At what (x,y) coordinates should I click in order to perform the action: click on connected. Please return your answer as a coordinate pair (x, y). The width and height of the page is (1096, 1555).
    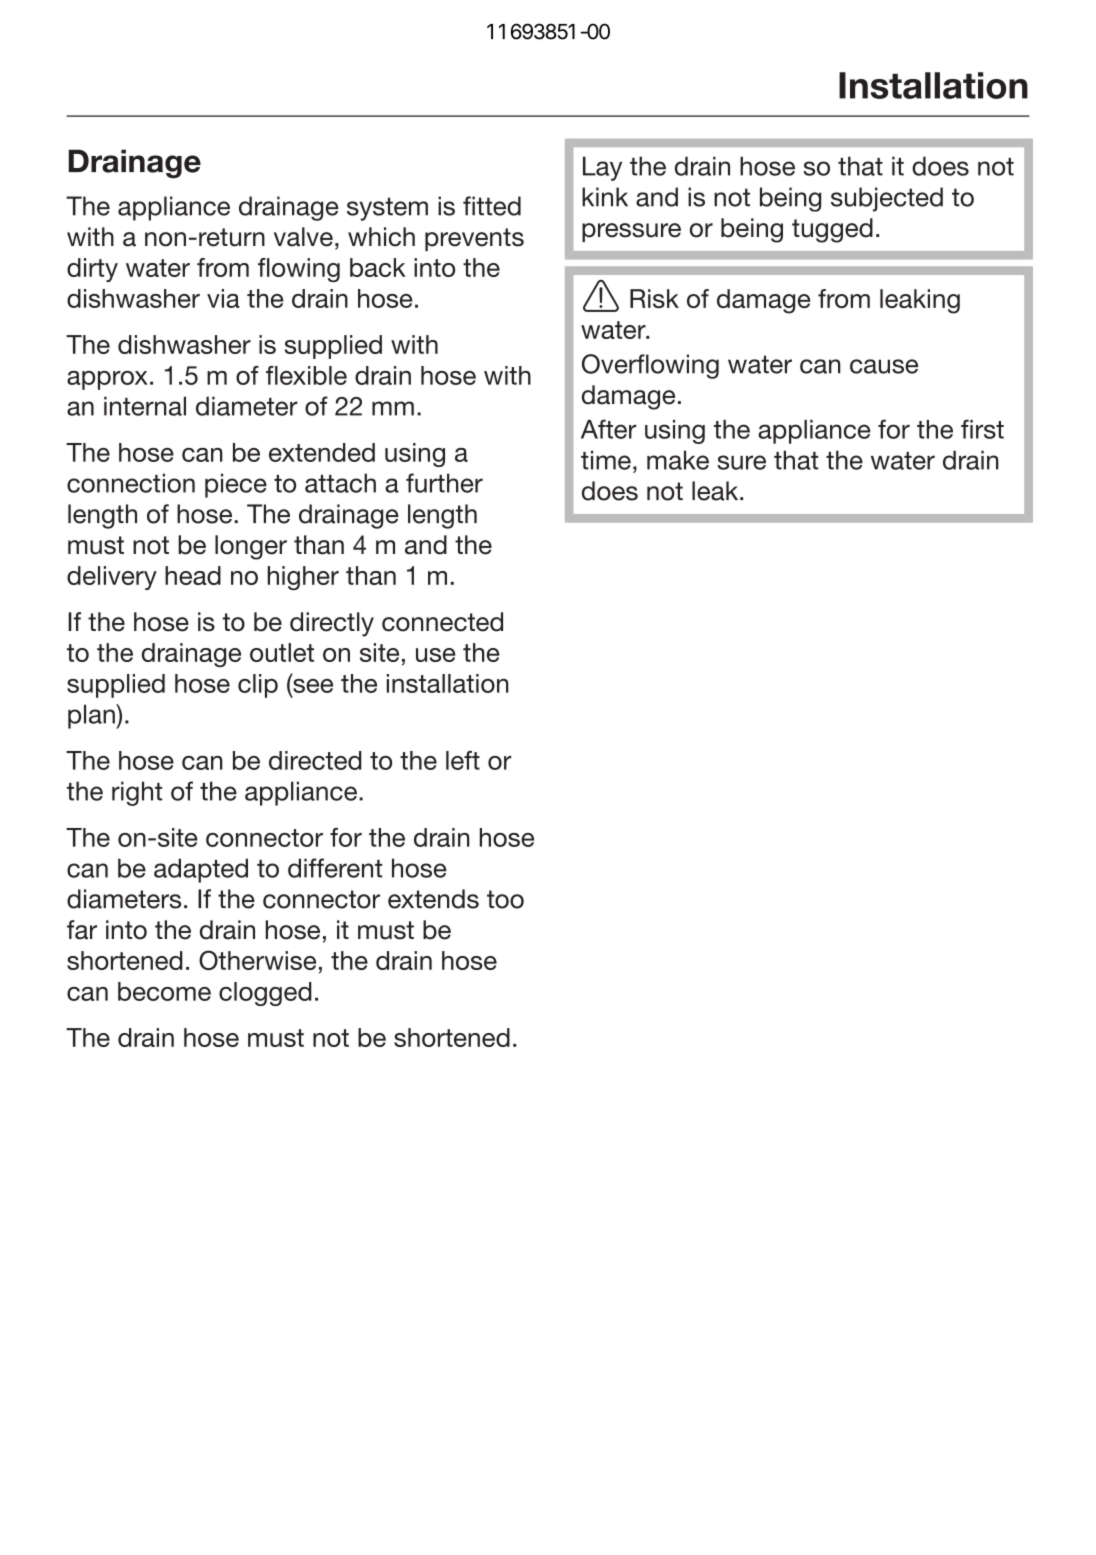
    Looking at the image, I should click on (442, 622).
